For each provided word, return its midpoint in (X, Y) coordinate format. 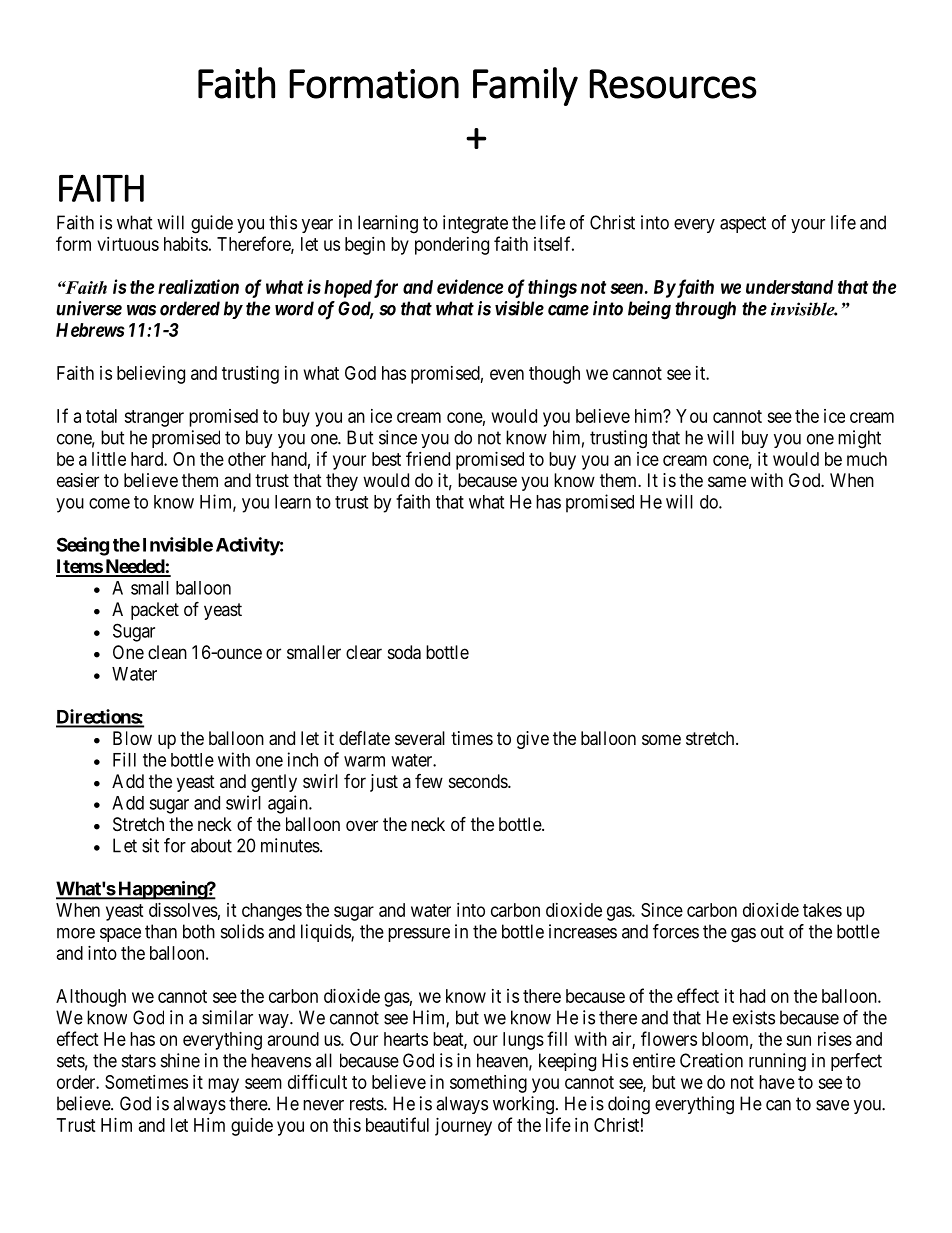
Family (525, 86)
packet (155, 611)
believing (151, 375)
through (705, 310)
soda (404, 652)
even (507, 374)
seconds (479, 781)
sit (150, 845)
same (727, 481)
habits (186, 244)
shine (180, 1060)
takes (822, 910)
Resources (673, 84)
